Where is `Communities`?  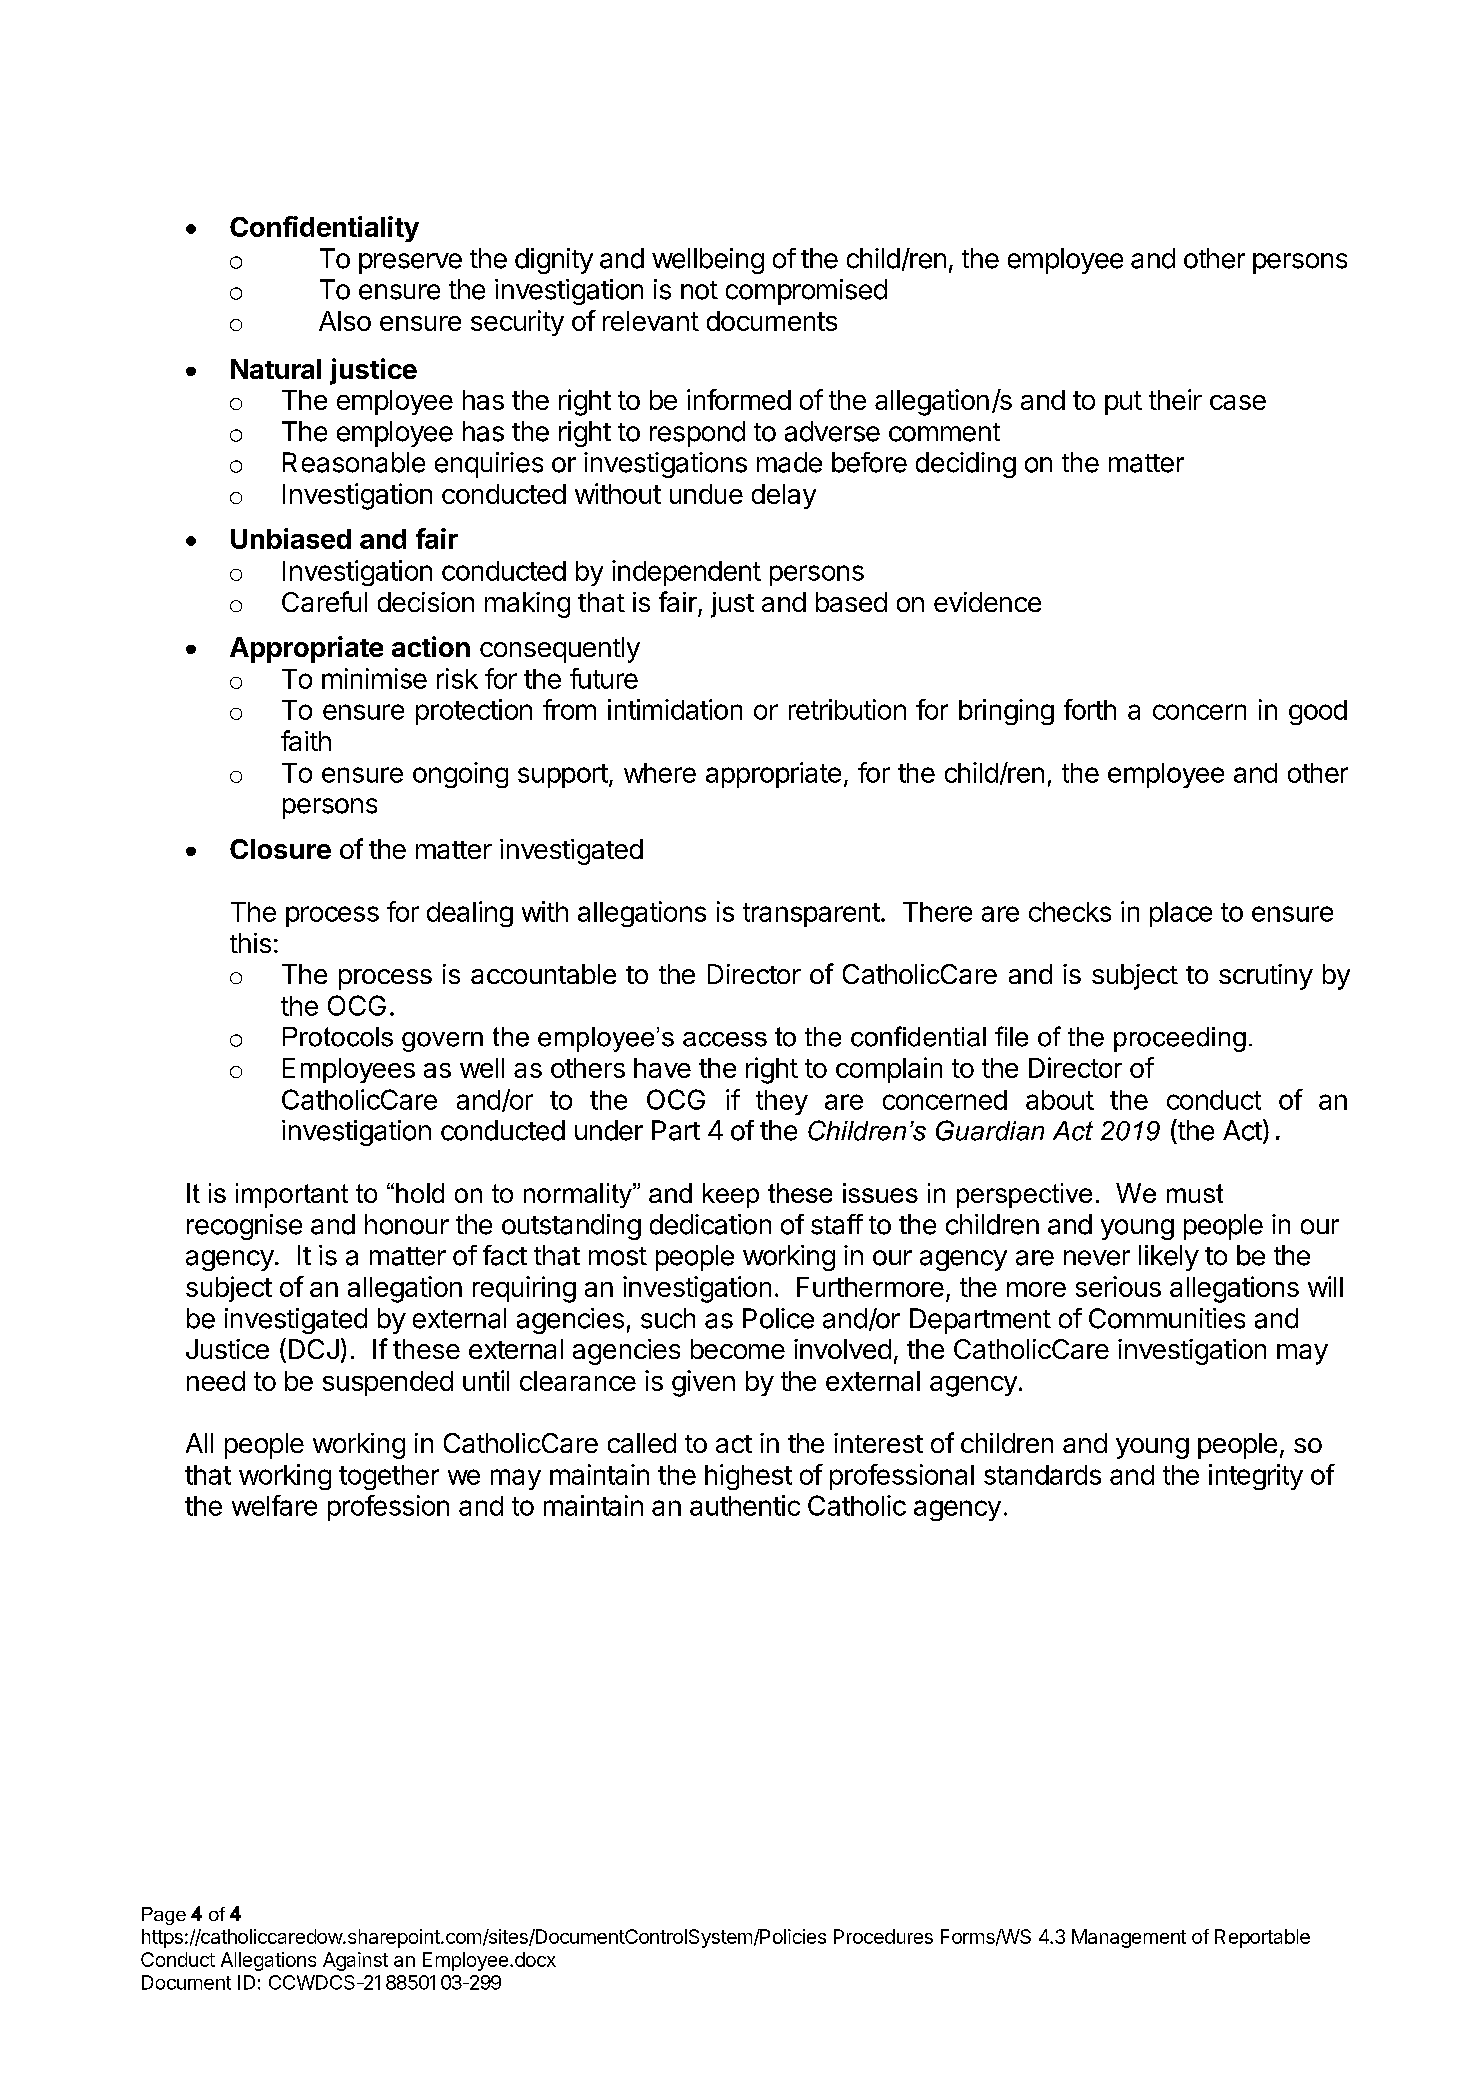 Communities is located at coordinates (1167, 1318).
